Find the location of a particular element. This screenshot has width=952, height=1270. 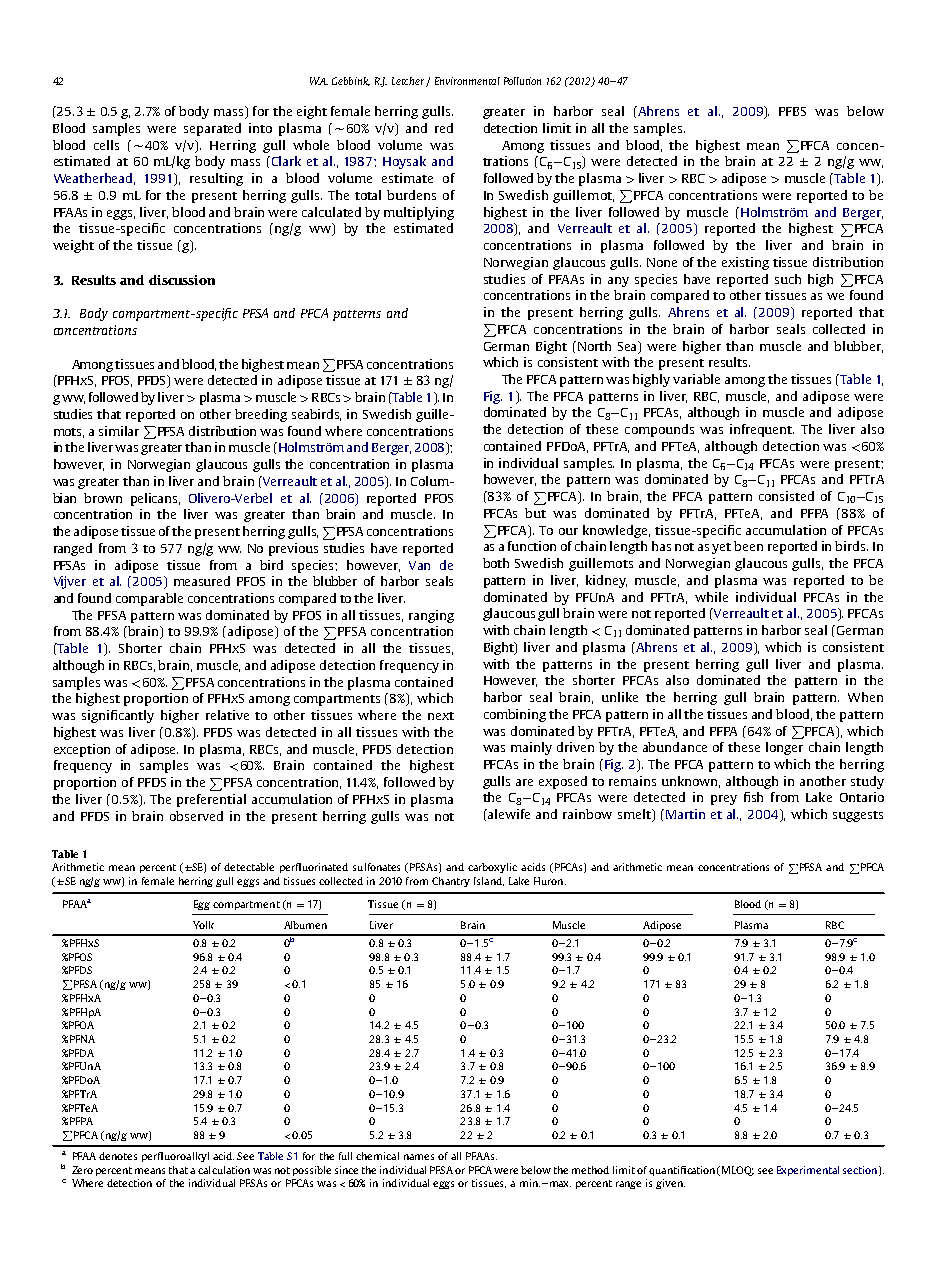

existing is located at coordinates (745, 263).
